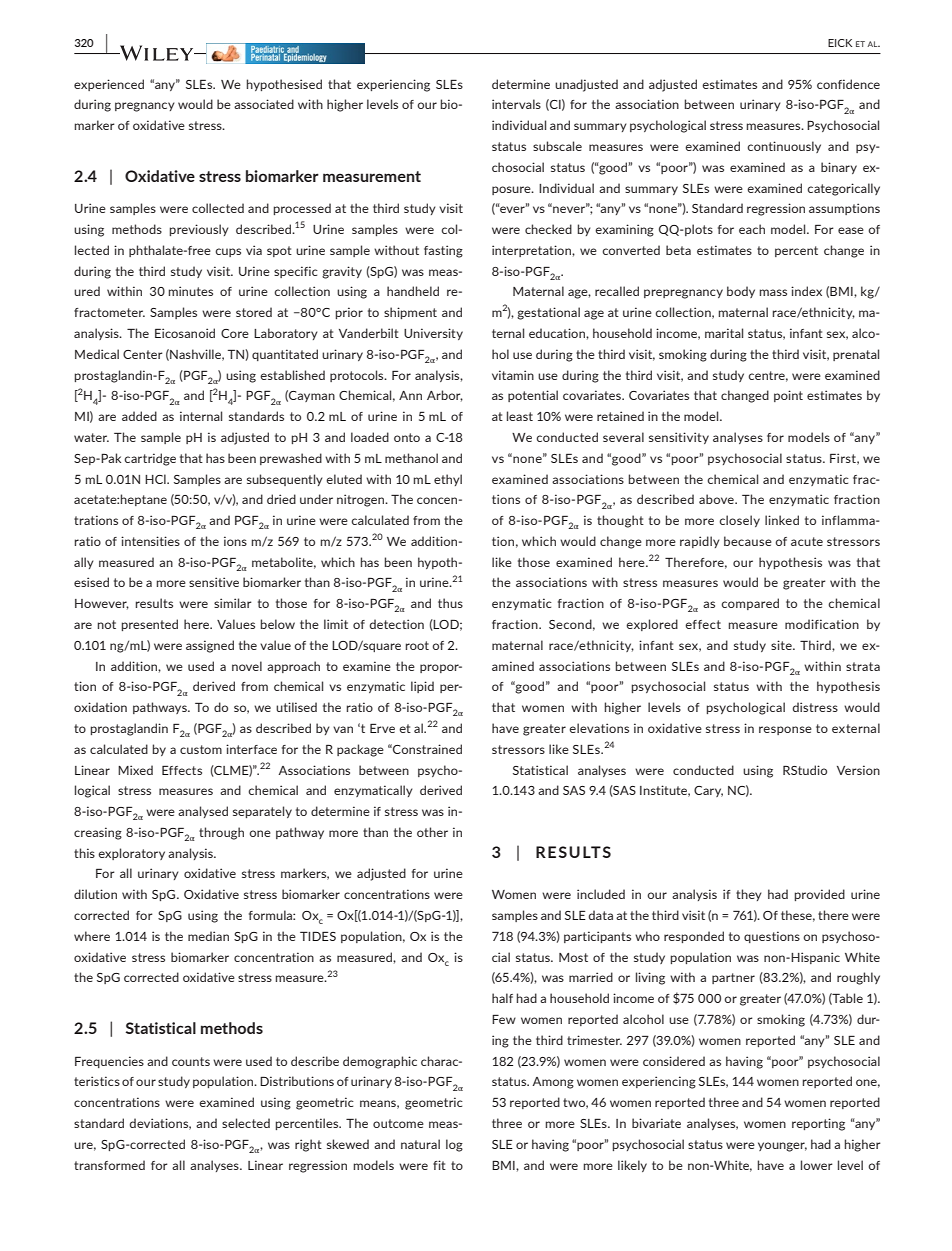 This screenshot has height=1251, width=952. Describe the element at coordinates (450, 603) in the screenshot. I see `thus` at that location.
